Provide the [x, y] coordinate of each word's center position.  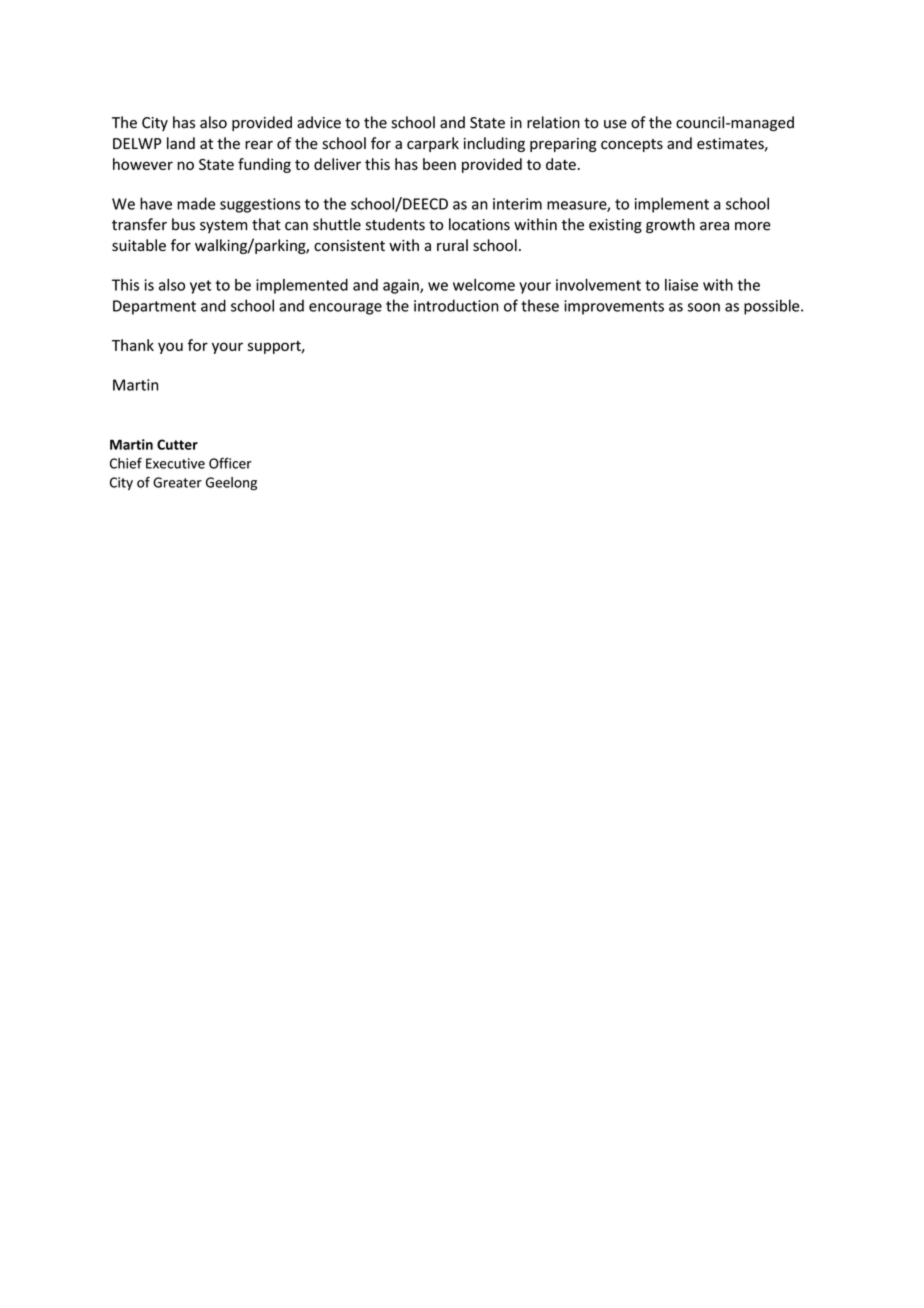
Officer [230, 463]
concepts [632, 145]
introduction [456, 305]
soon [704, 307]
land [181, 143]
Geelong [231, 484]
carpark [433, 144]
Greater [177, 482]
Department [154, 307]
